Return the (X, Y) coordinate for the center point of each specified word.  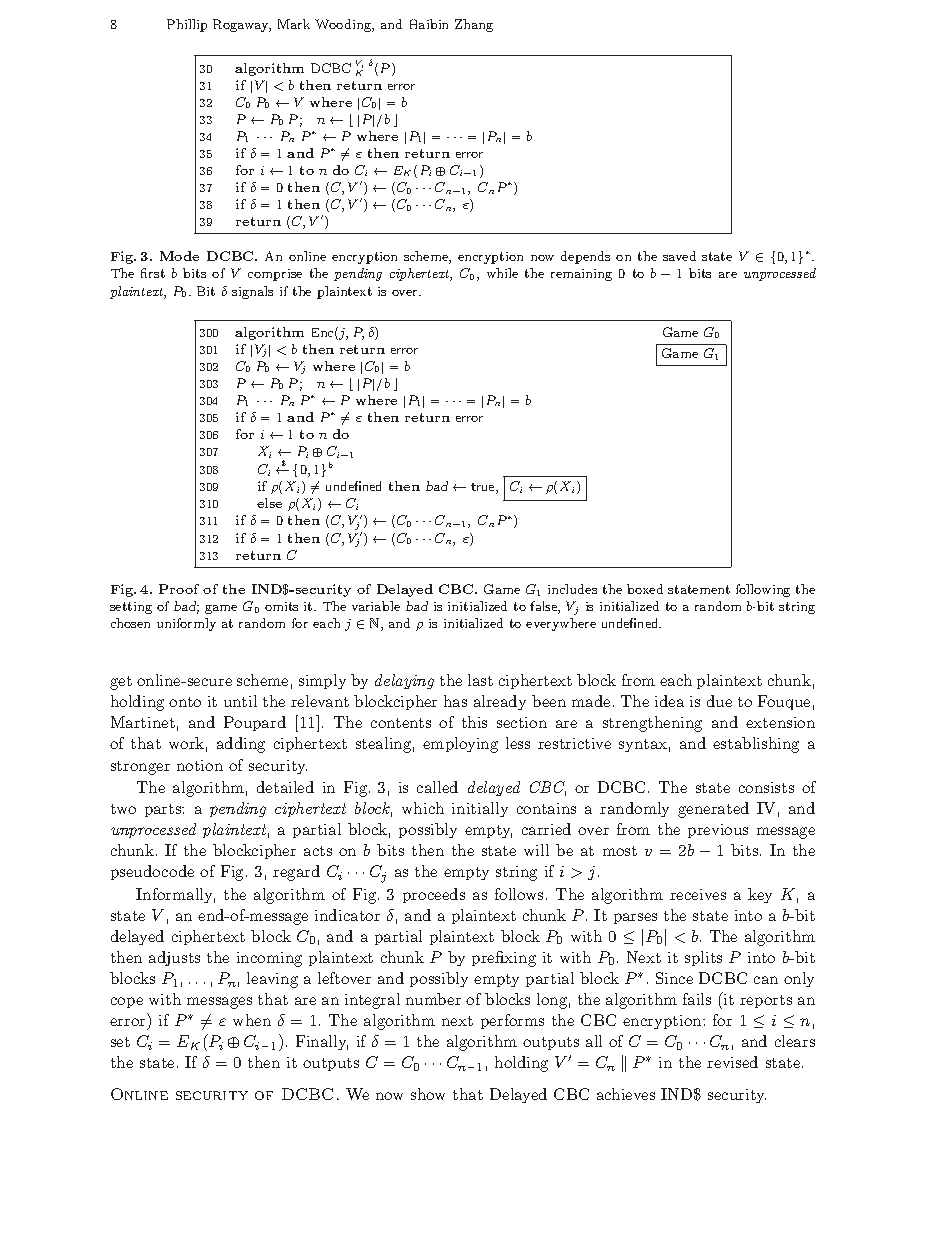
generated (713, 810)
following (763, 590)
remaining (581, 275)
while (502, 273)
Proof (179, 589)
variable (376, 606)
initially (480, 809)
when (252, 1020)
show (428, 1094)
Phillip (187, 25)
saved (679, 256)
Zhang (474, 25)
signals (252, 292)
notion (200, 765)
